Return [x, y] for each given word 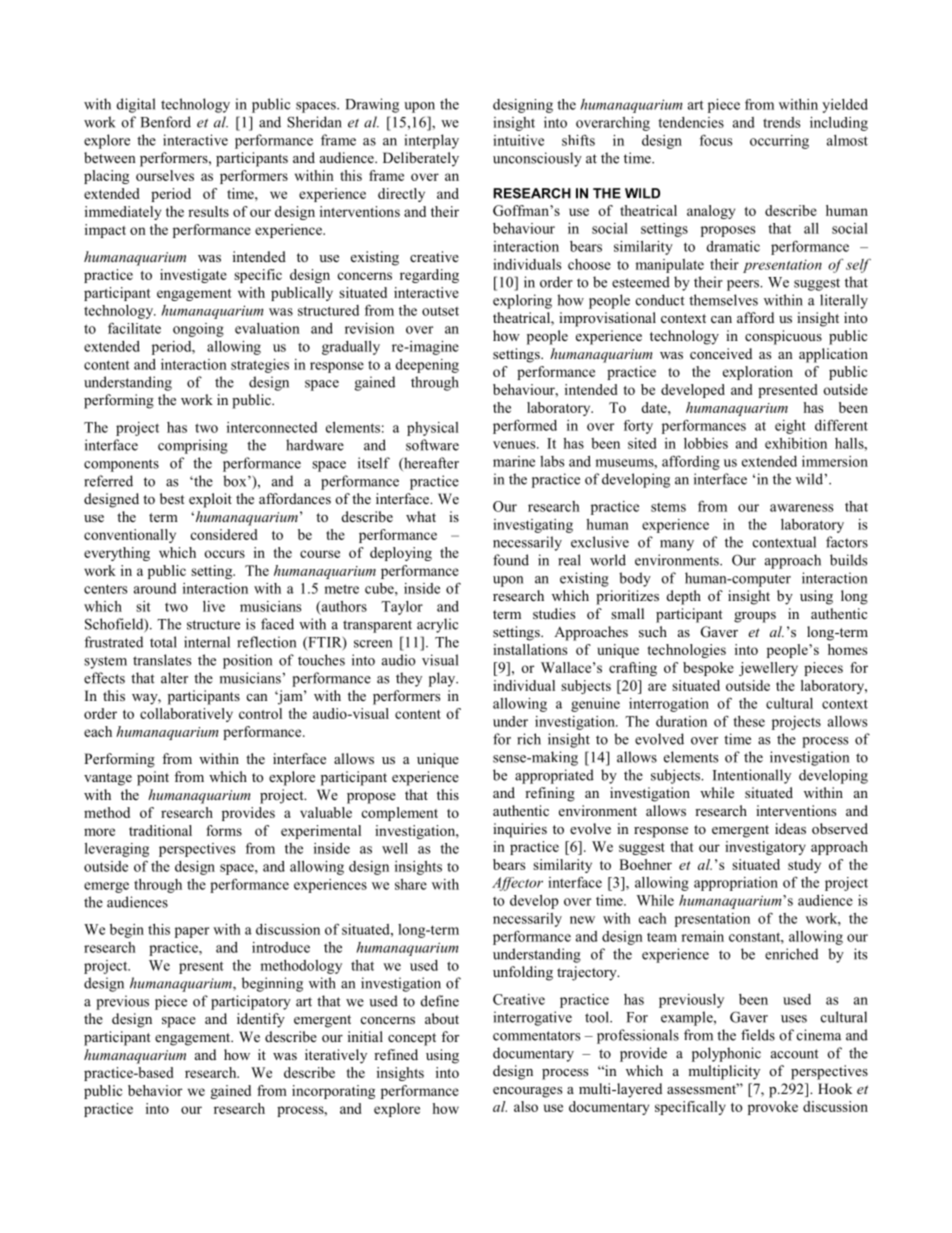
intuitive [518, 140]
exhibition [796, 443]
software [432, 445]
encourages [527, 1092]
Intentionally [752, 776]
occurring [779, 142]
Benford [165, 122]
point [153, 778]
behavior [155, 1090]
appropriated [554, 776]
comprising [193, 446]
